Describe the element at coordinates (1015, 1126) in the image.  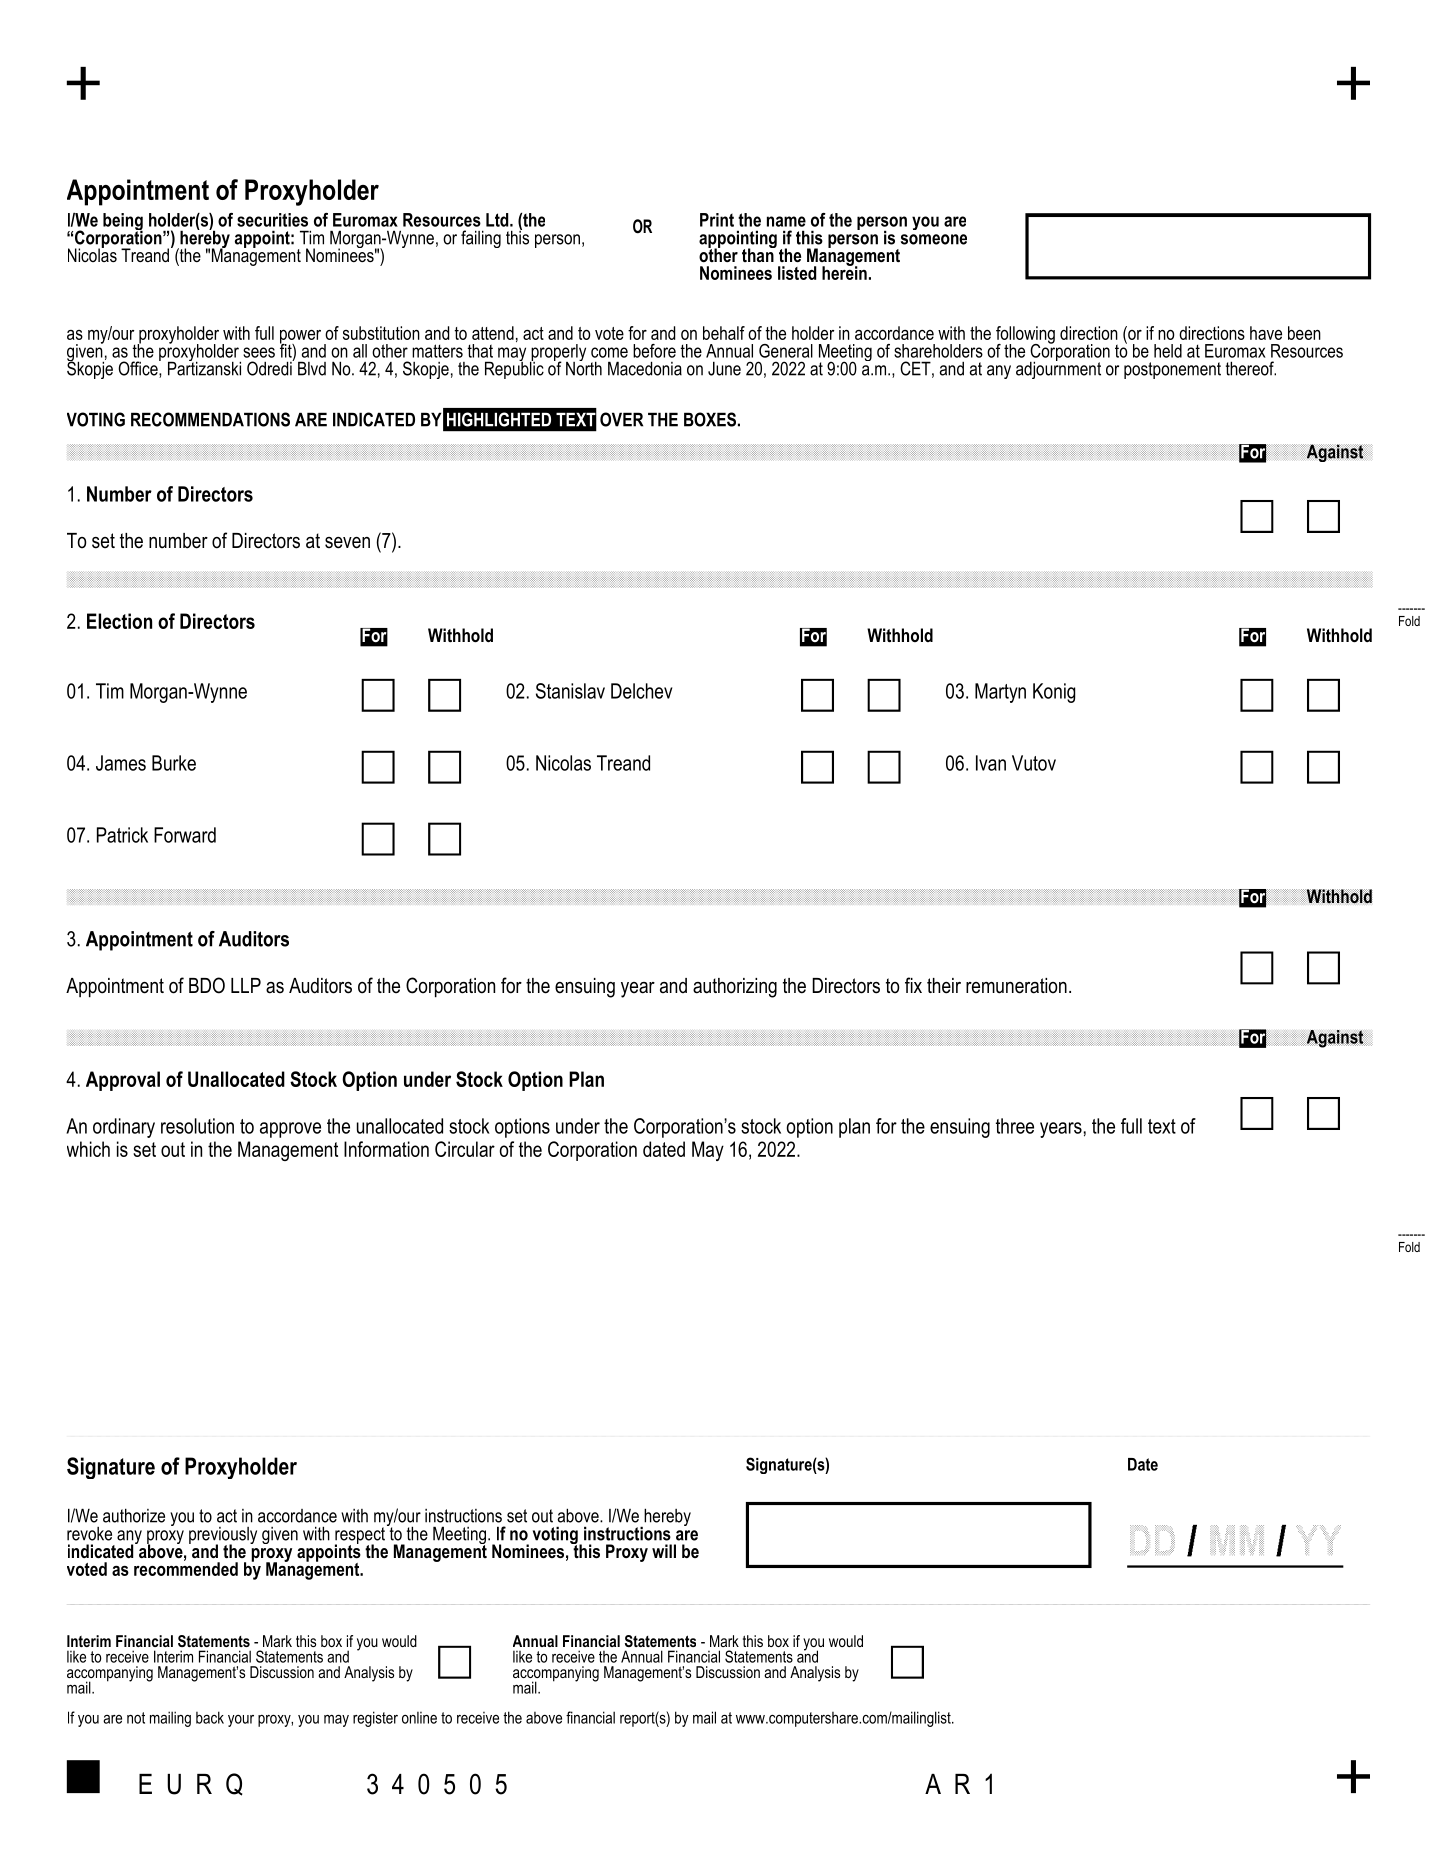
I see `three` at that location.
